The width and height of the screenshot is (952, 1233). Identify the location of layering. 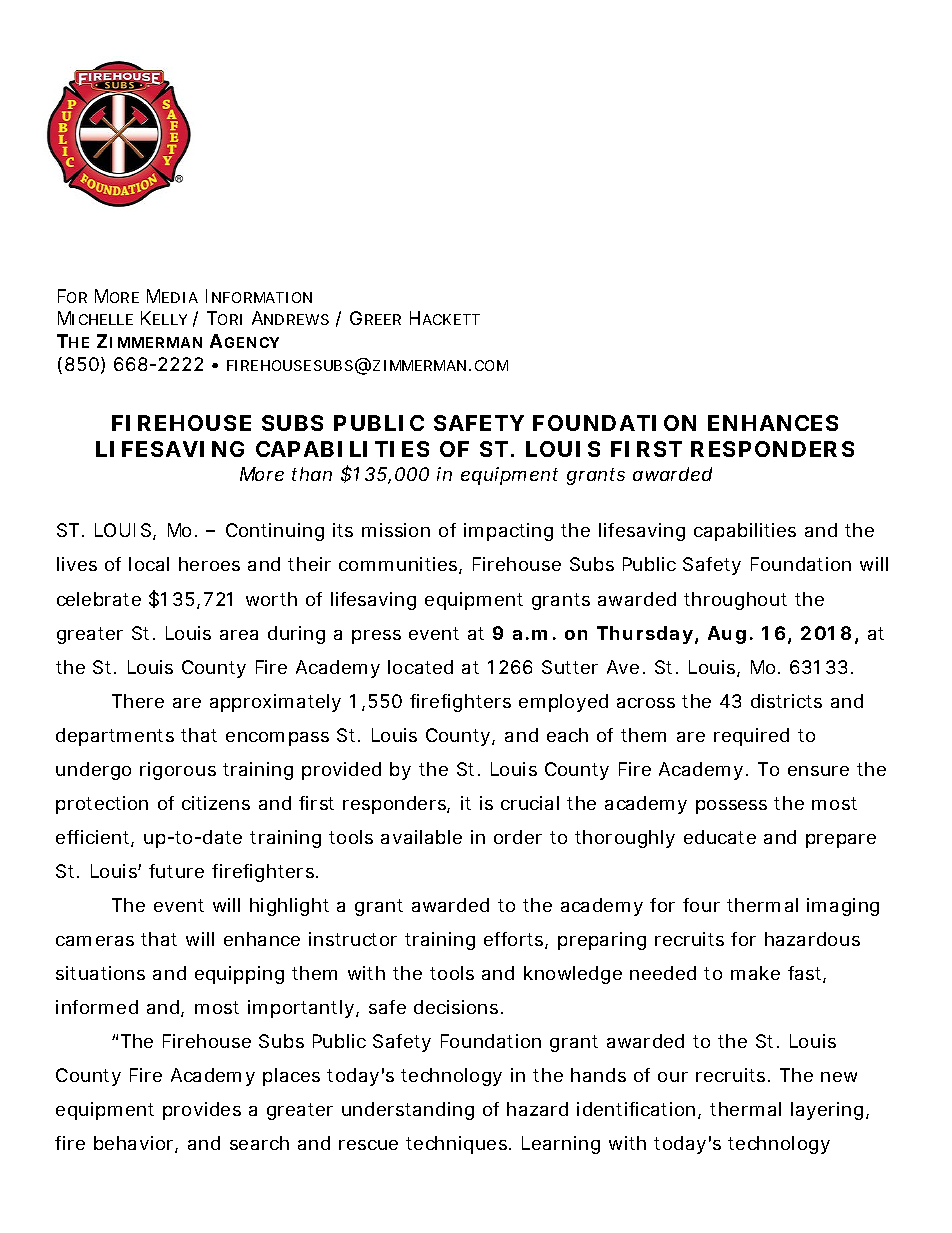
(827, 1111).
